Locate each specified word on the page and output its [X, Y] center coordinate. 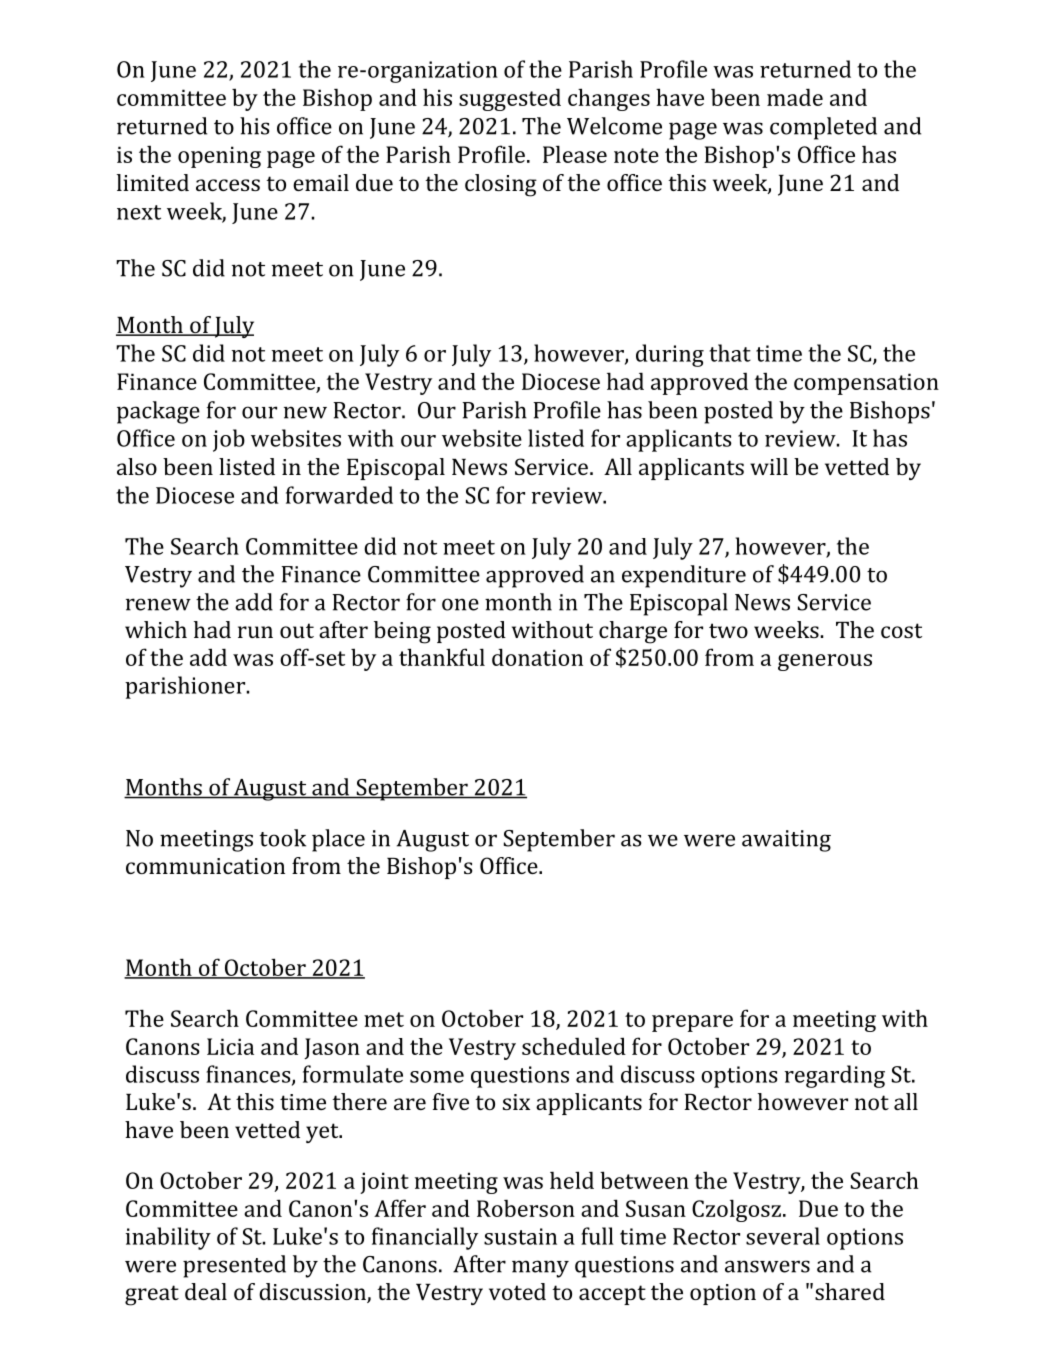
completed [823, 128]
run [255, 632]
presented [234, 1266]
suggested [510, 99]
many [540, 1269]
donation [537, 657]
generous [825, 662]
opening [219, 157]
